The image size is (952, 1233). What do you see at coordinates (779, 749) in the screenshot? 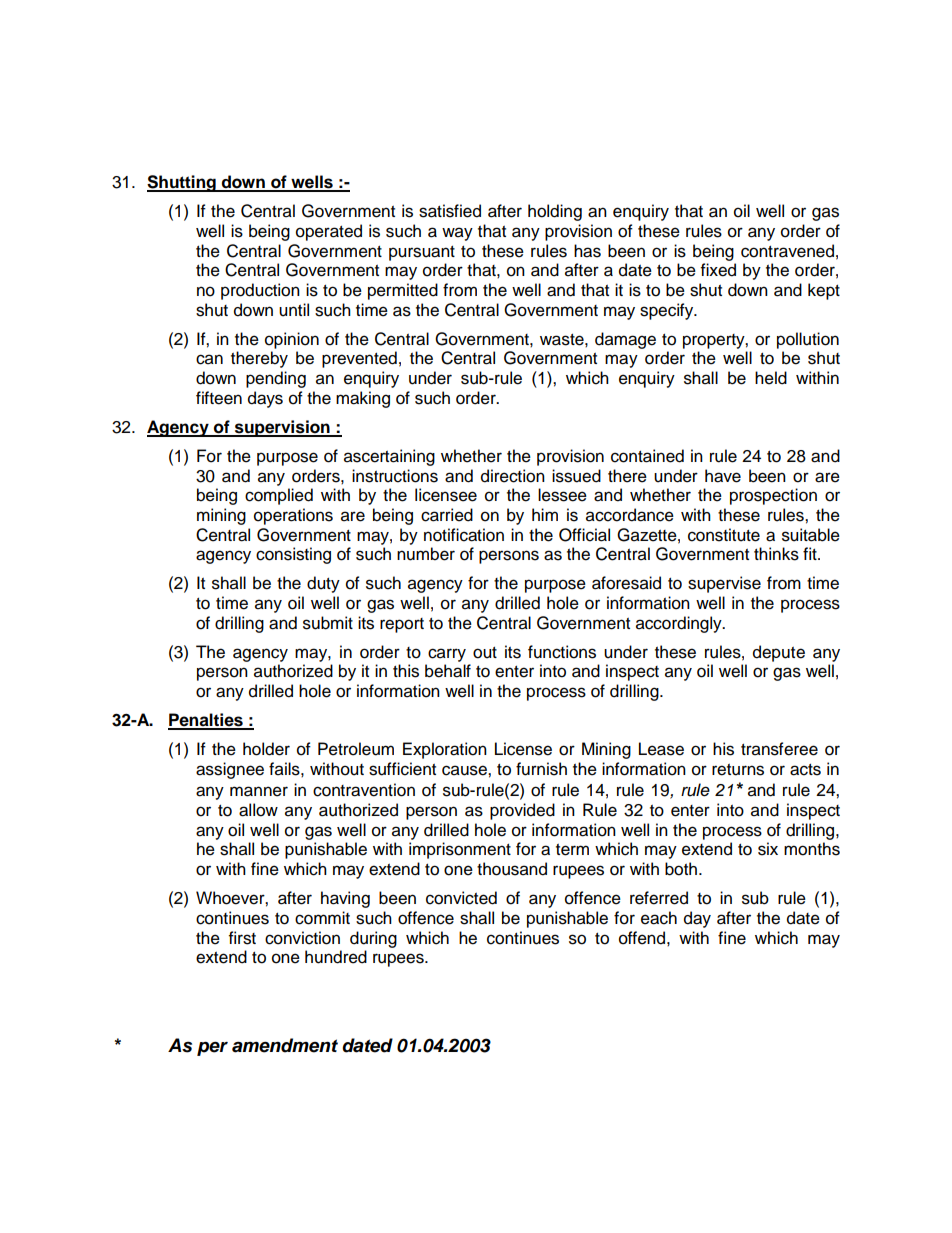
I see `transferee` at bounding box center [779, 749].
